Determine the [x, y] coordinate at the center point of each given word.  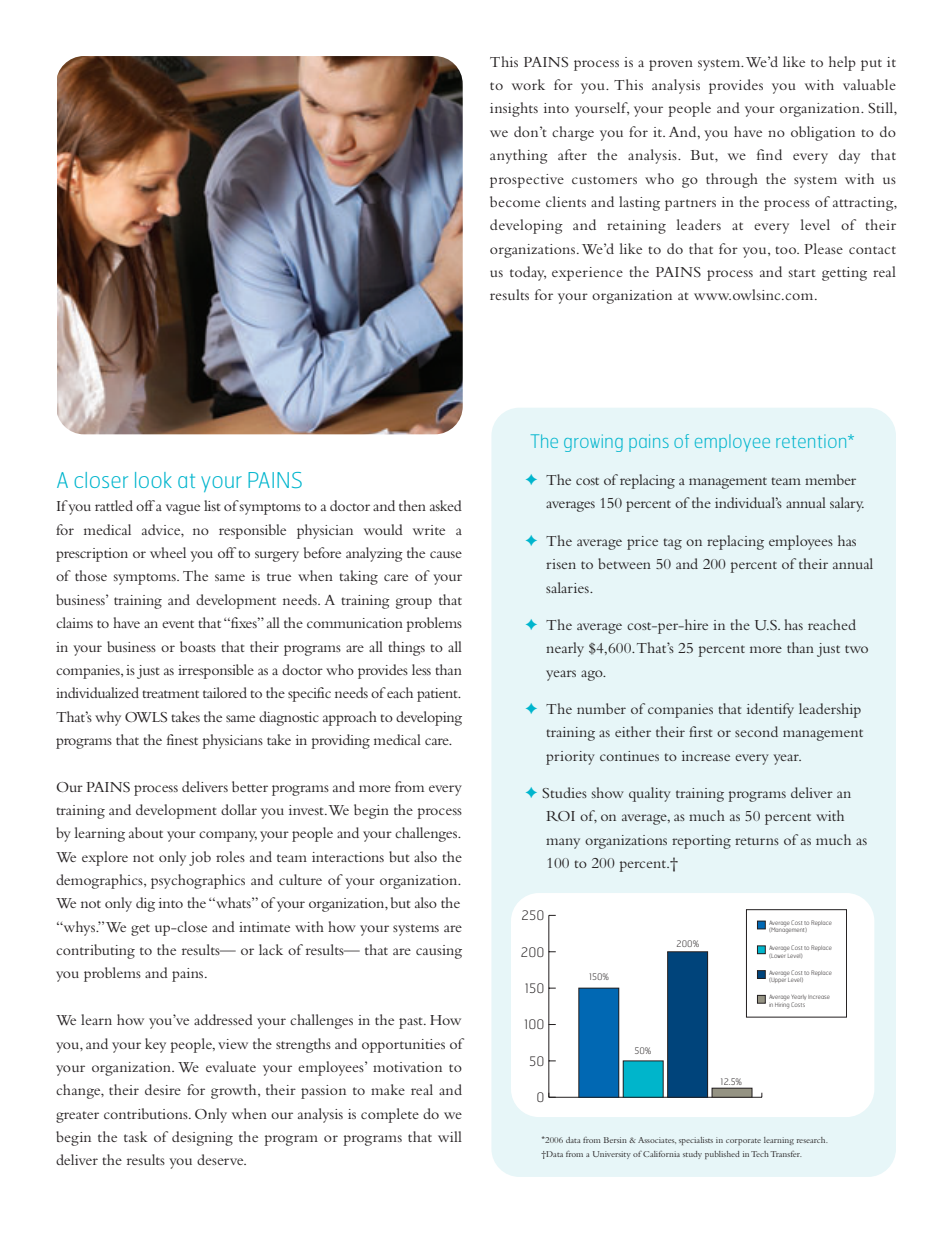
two [856, 649]
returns [757, 841]
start [801, 273]
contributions [147, 1113]
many [563, 843]
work [528, 84]
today [528, 273]
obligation [823, 133]
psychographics [198, 881]
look [153, 480]
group [414, 603]
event [178, 624]
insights [514, 109]
